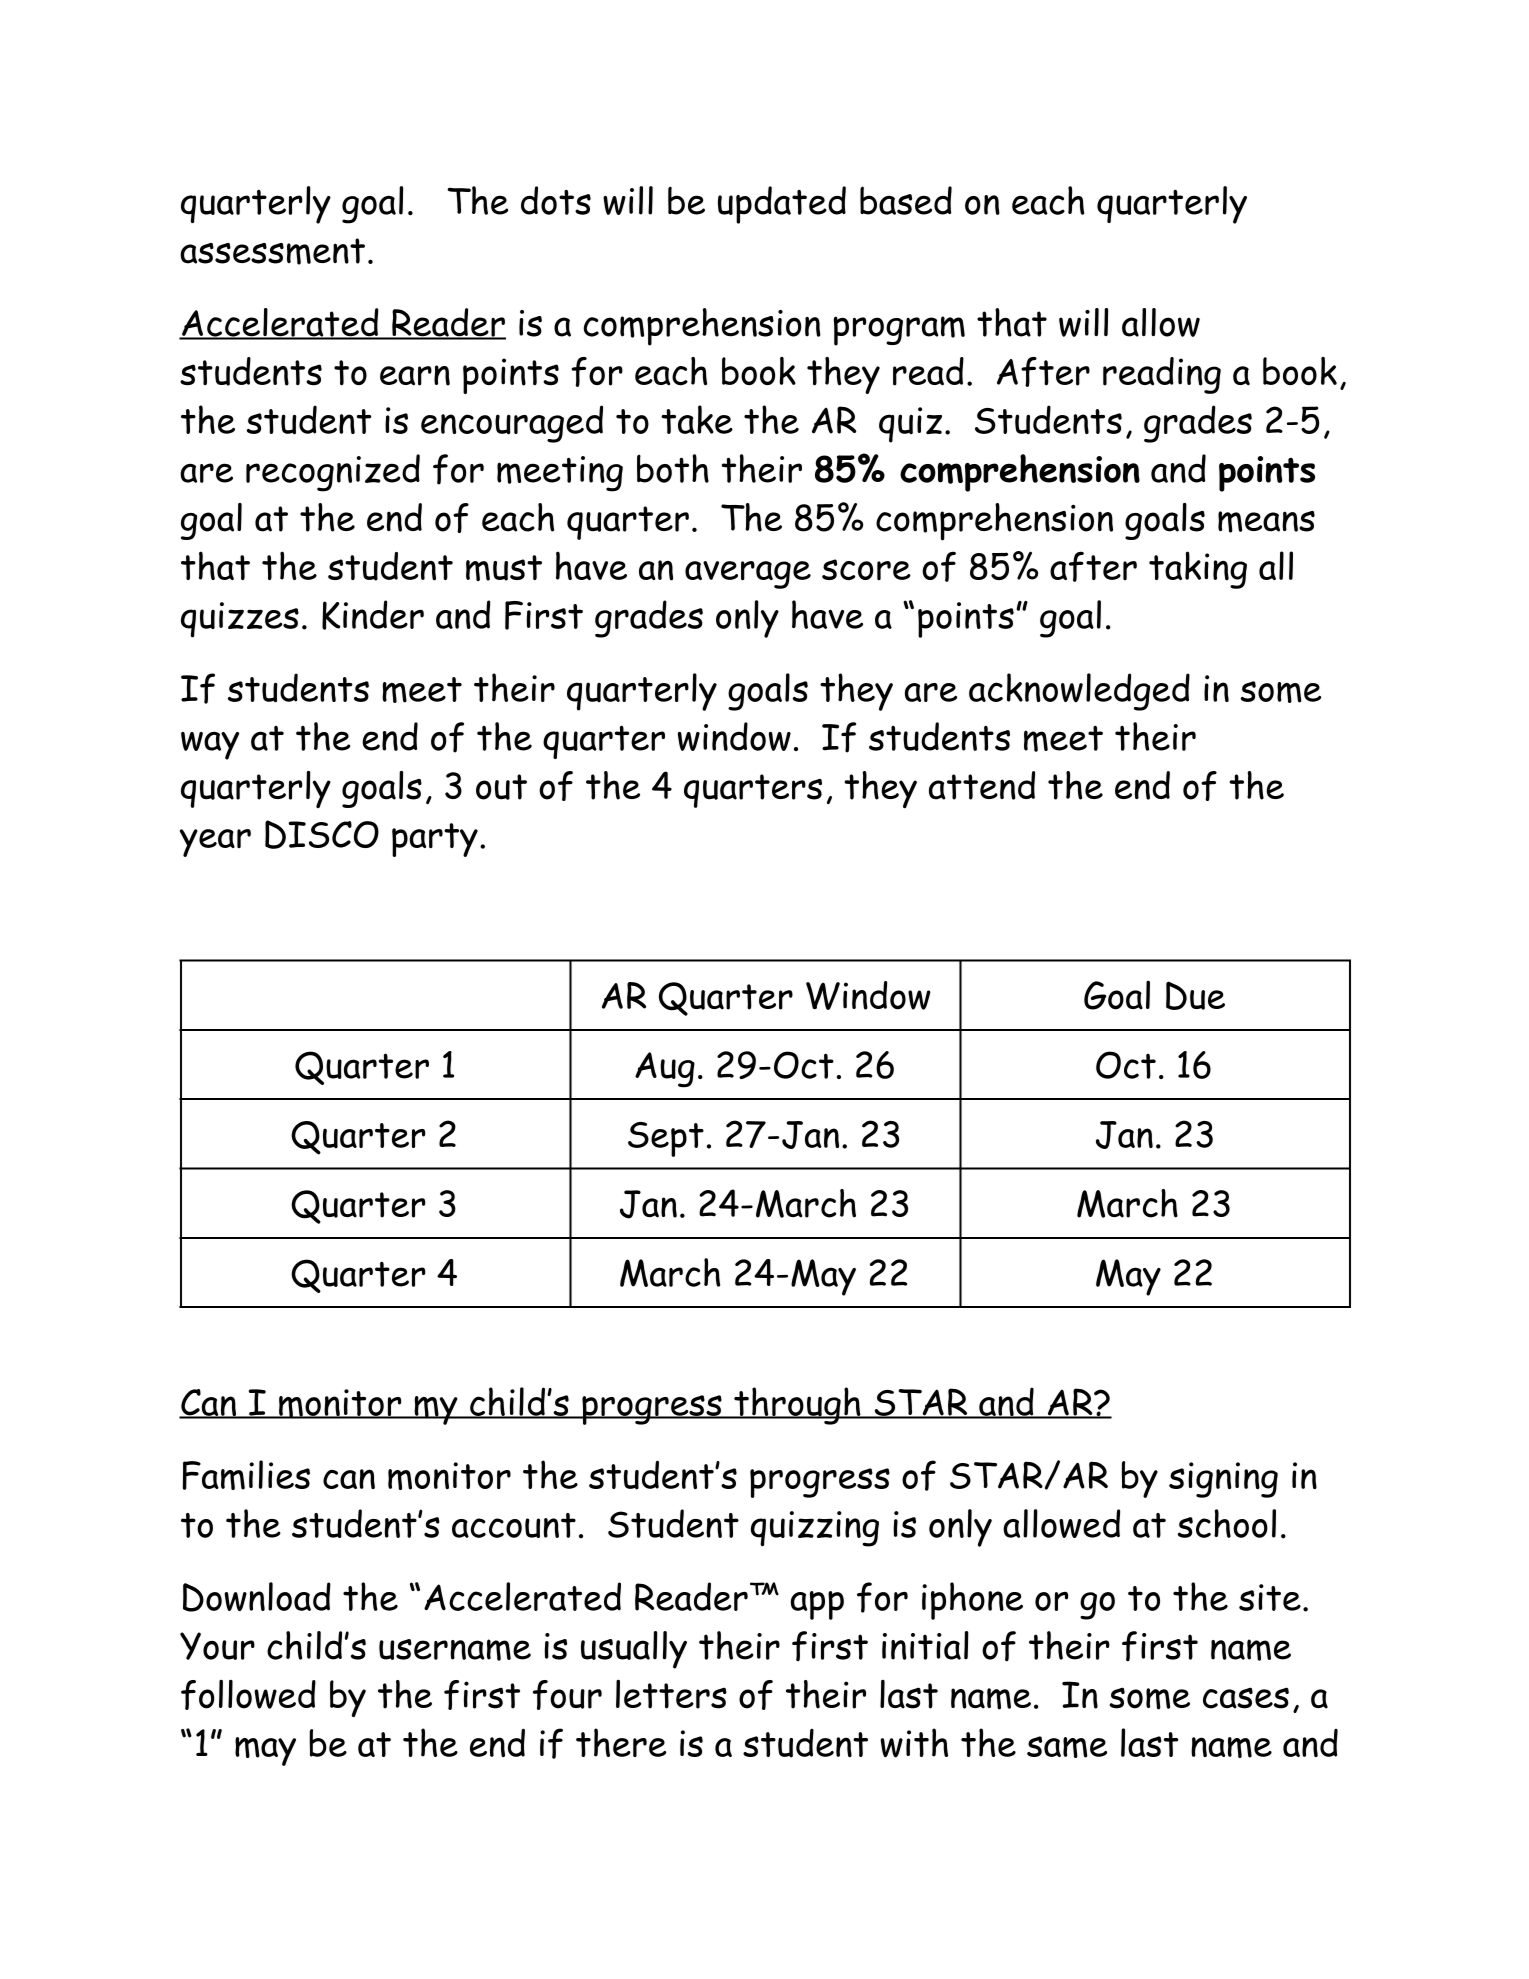  What do you see at coordinates (906, 200) in the screenshot?
I see `based` at bounding box center [906, 200].
